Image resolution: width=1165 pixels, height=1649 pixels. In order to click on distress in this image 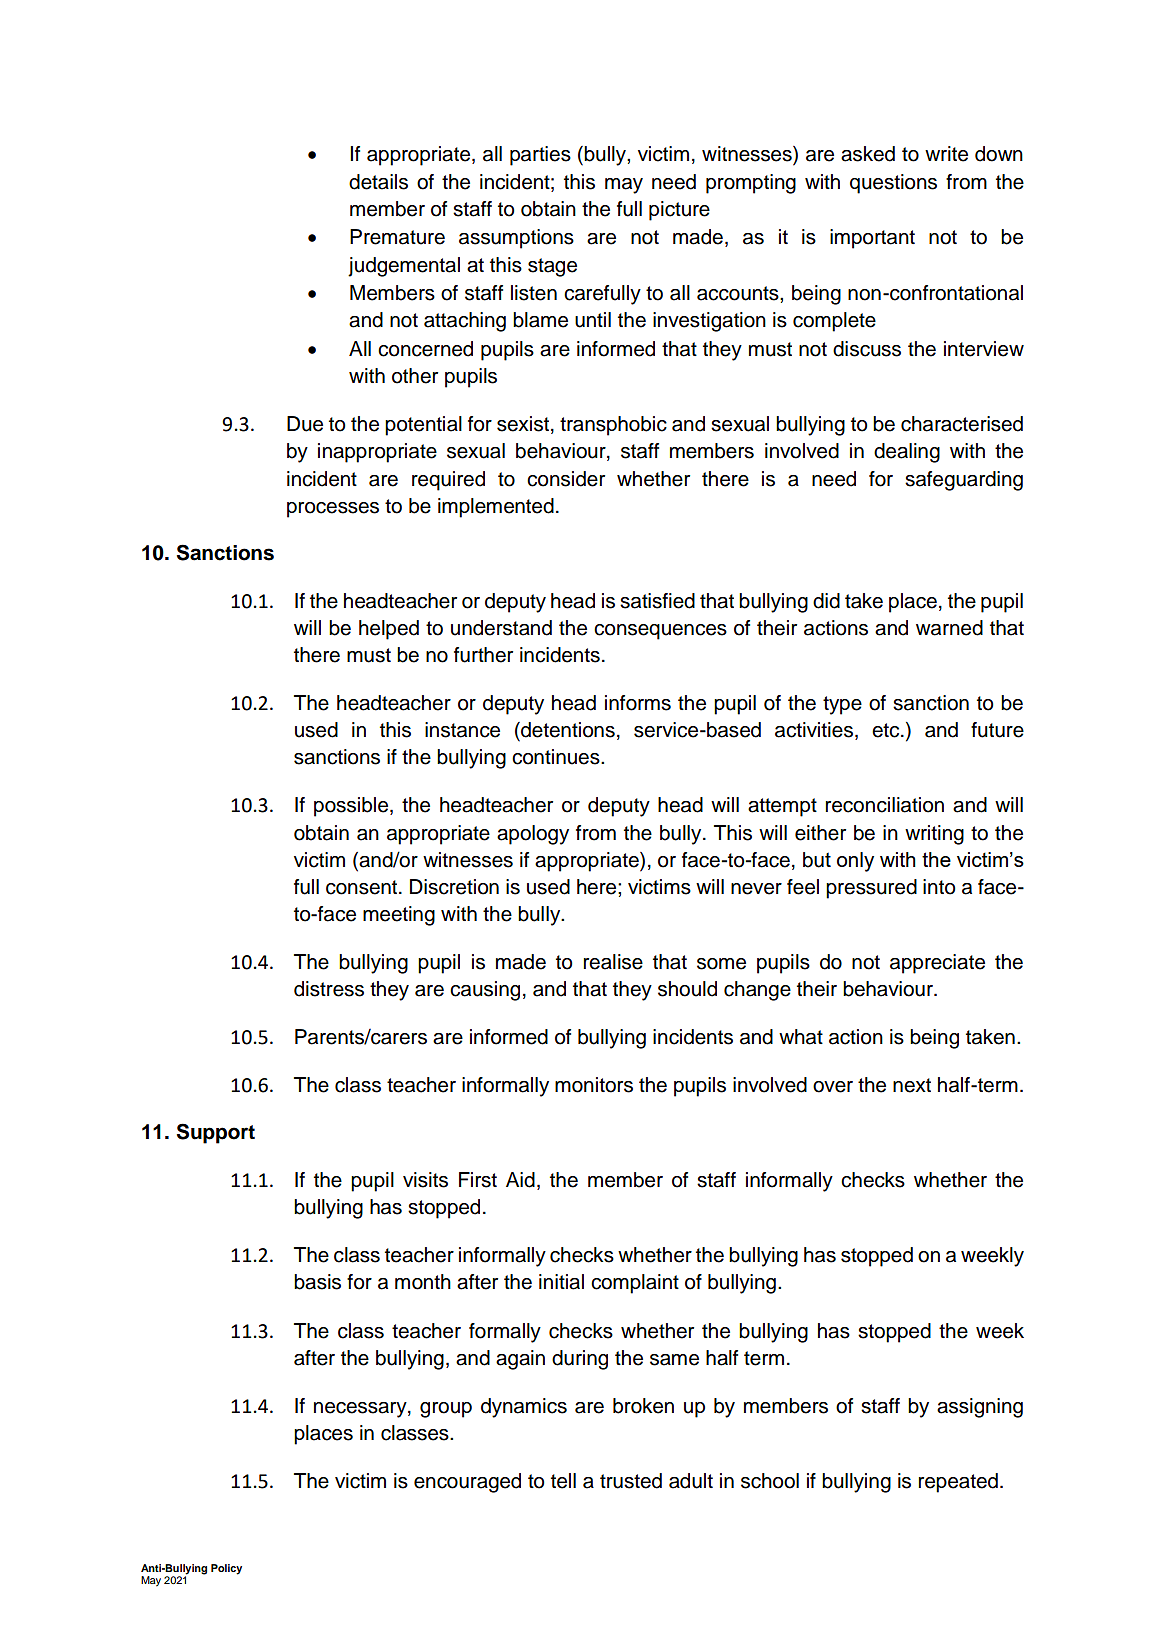, I will do `click(329, 989)`.
